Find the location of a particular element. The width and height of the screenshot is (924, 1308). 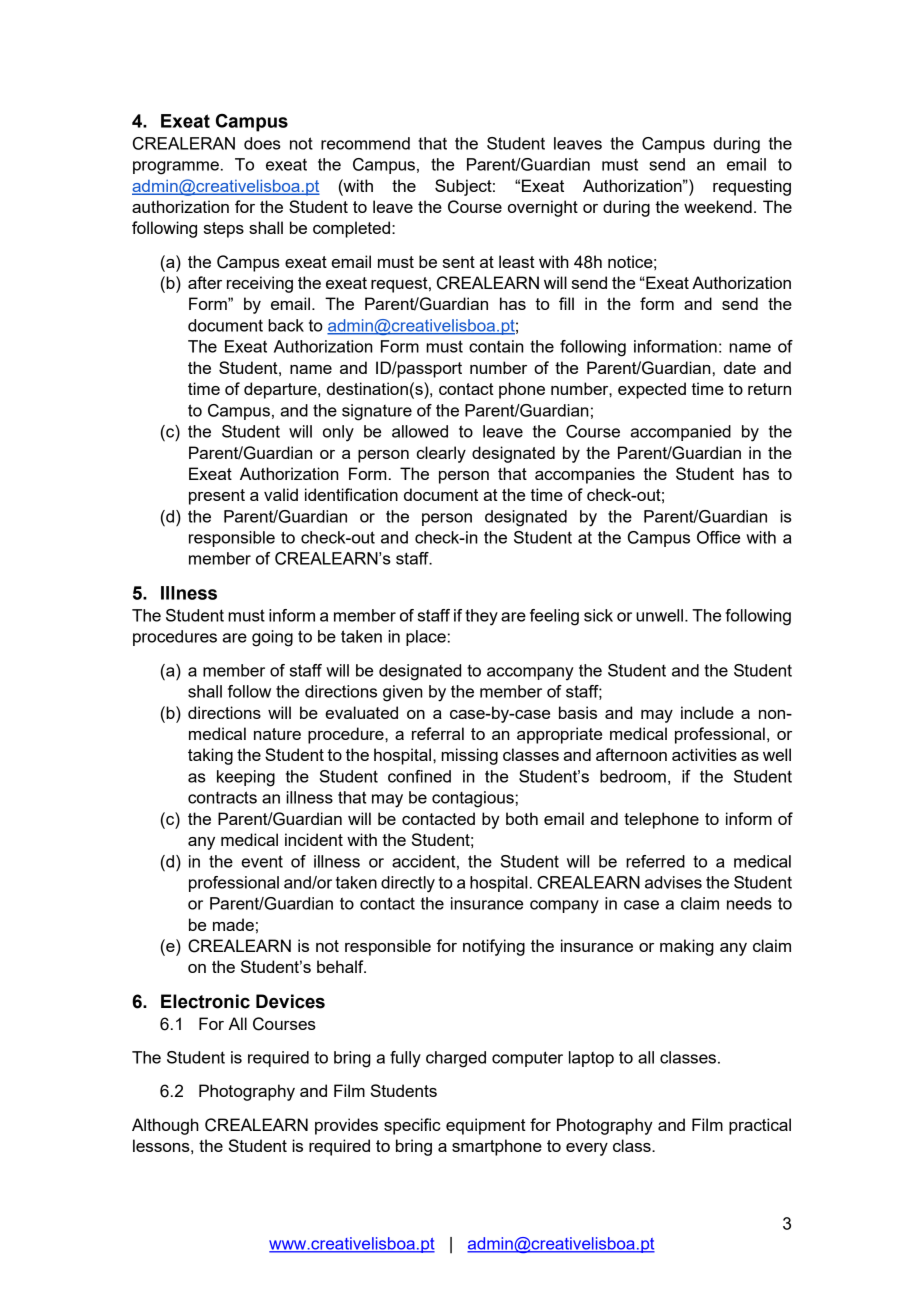

clearly is located at coordinates (441, 454).
